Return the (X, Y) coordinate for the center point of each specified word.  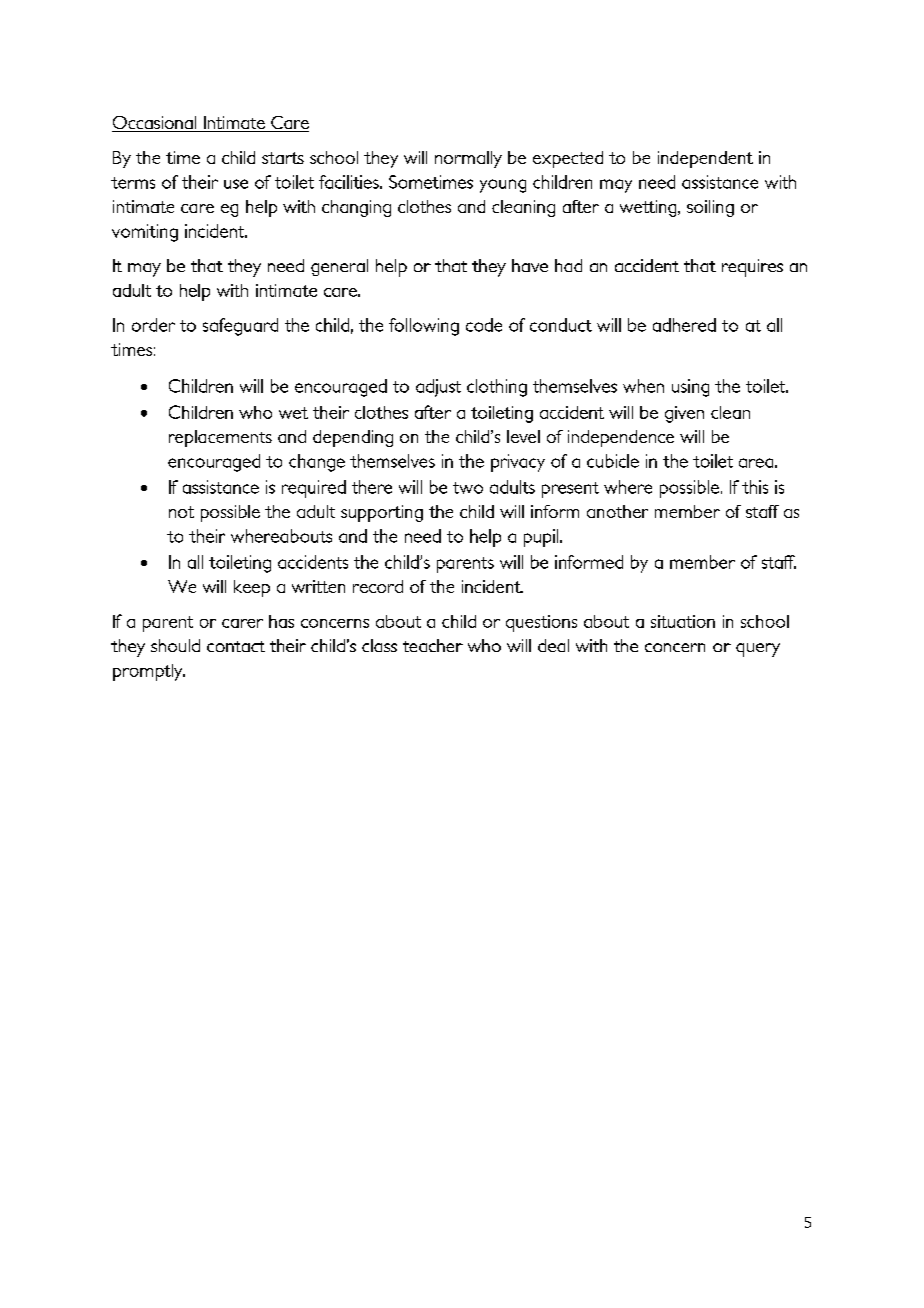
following (424, 327)
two (468, 488)
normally (468, 159)
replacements (220, 438)
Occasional (155, 124)
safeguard (240, 327)
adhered (684, 325)
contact (236, 646)
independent (705, 159)
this (755, 487)
